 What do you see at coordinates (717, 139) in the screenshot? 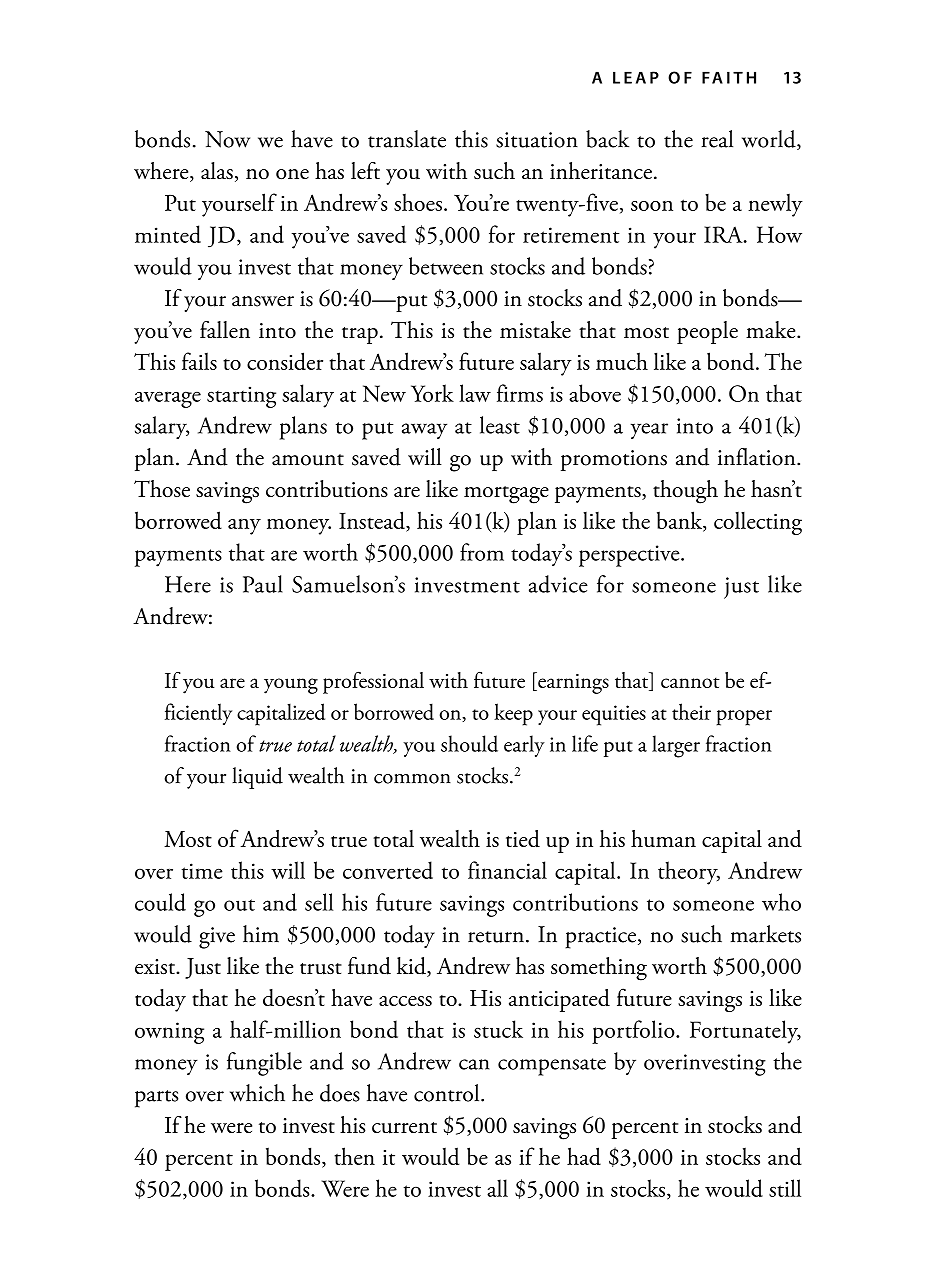
I see `real` at bounding box center [717, 139].
